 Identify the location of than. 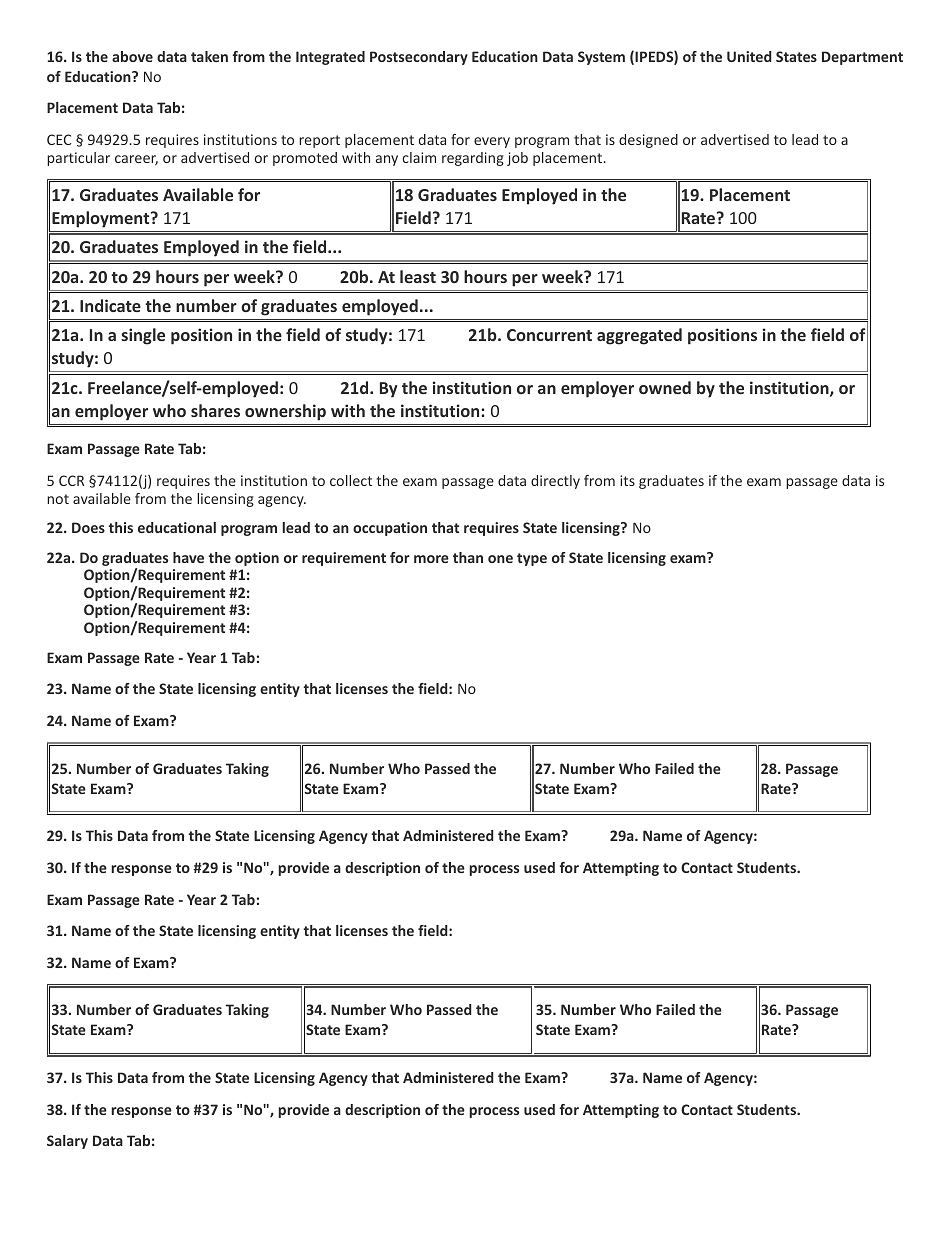
(468, 557).
